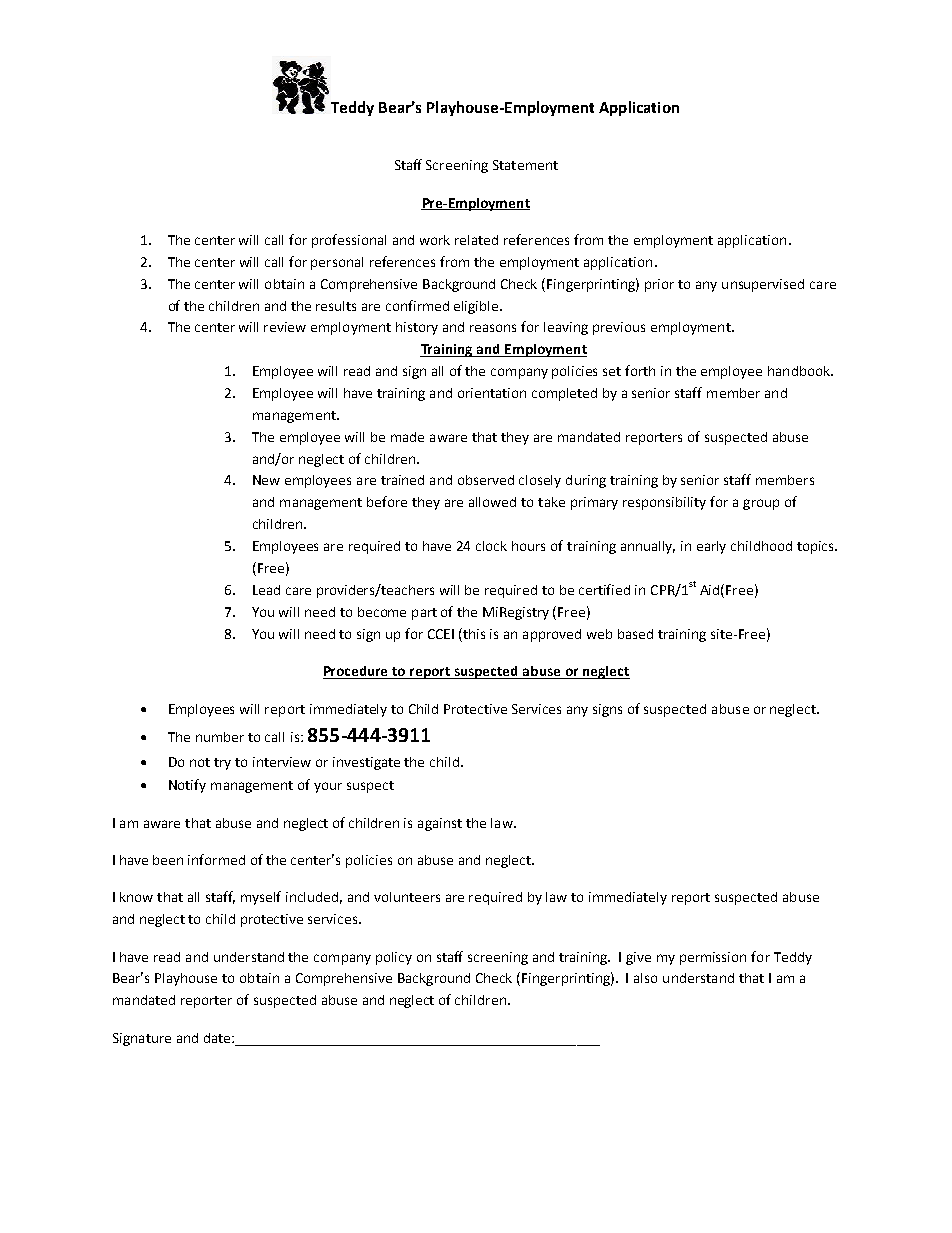  What do you see at coordinates (492, 393) in the document?
I see `orientation` at bounding box center [492, 393].
